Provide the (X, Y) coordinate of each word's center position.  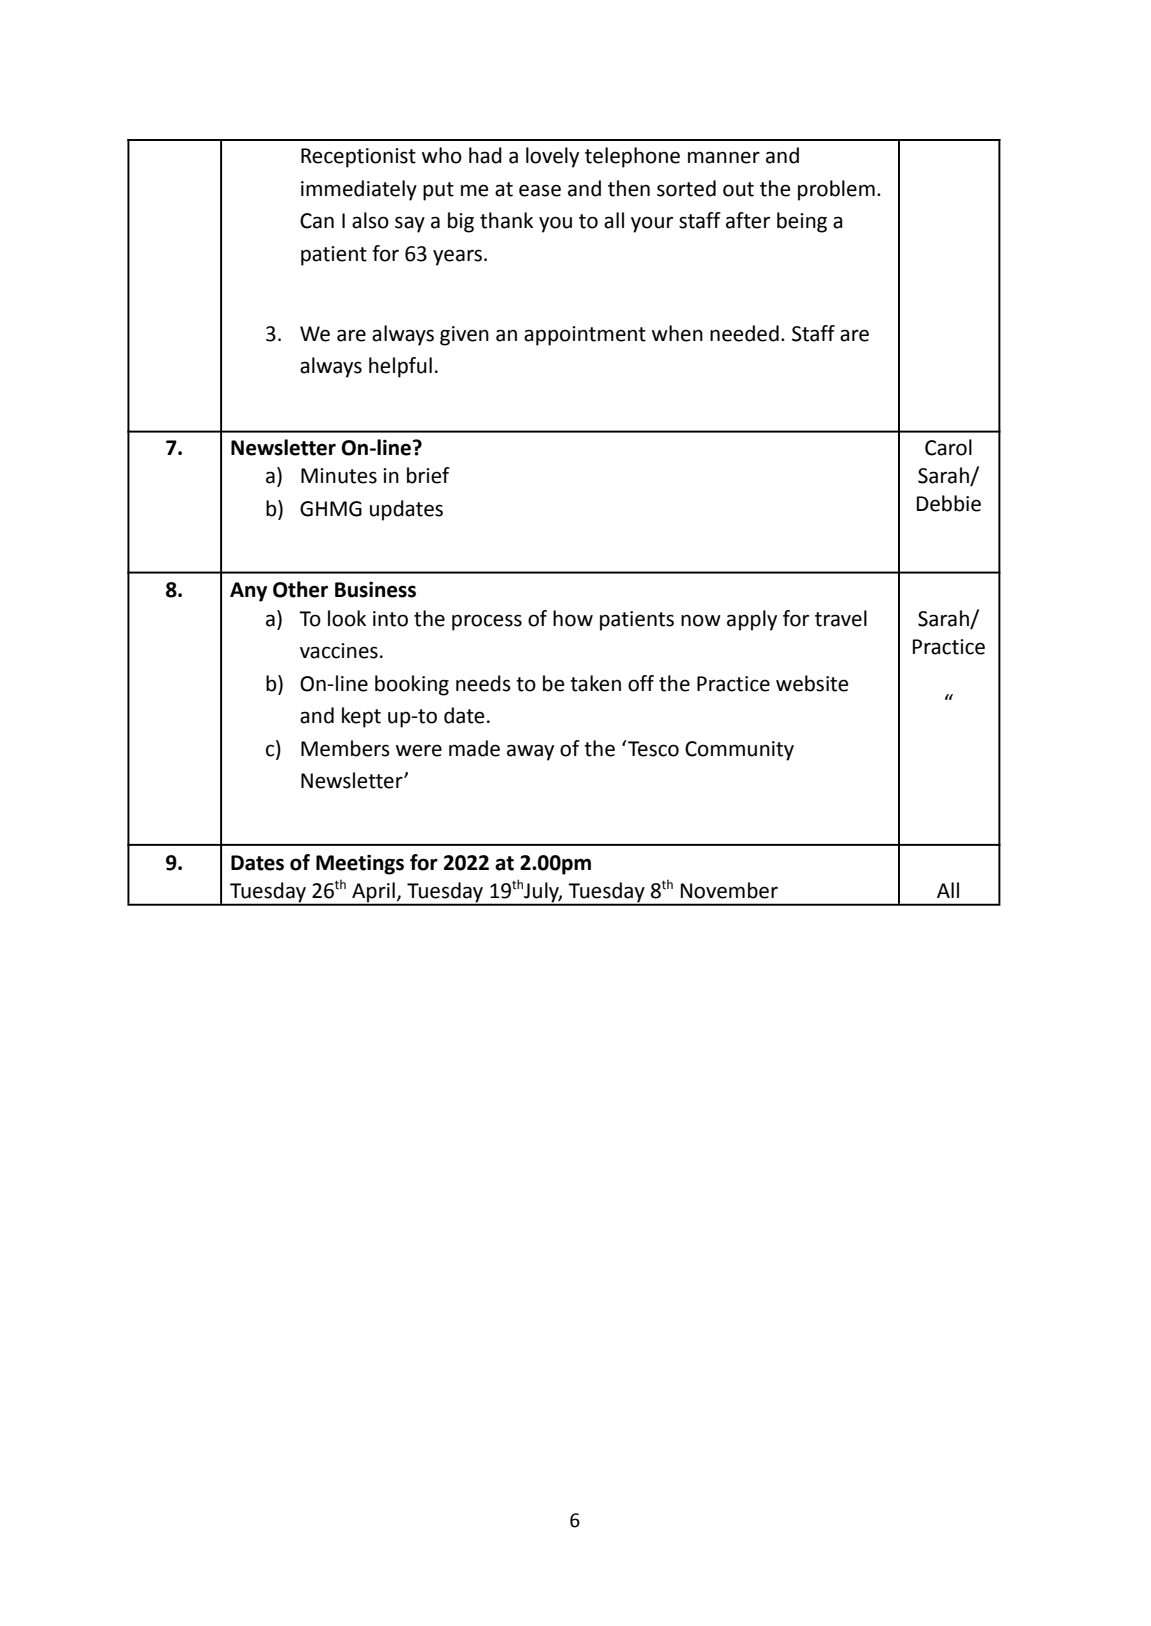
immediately (359, 190)
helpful (400, 367)
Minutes (339, 476)
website (812, 683)
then (629, 188)
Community (739, 751)
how (573, 618)
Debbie (949, 503)
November (729, 890)
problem (836, 190)
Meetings (360, 865)
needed (744, 333)
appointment (585, 336)
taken (595, 683)
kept (361, 717)
